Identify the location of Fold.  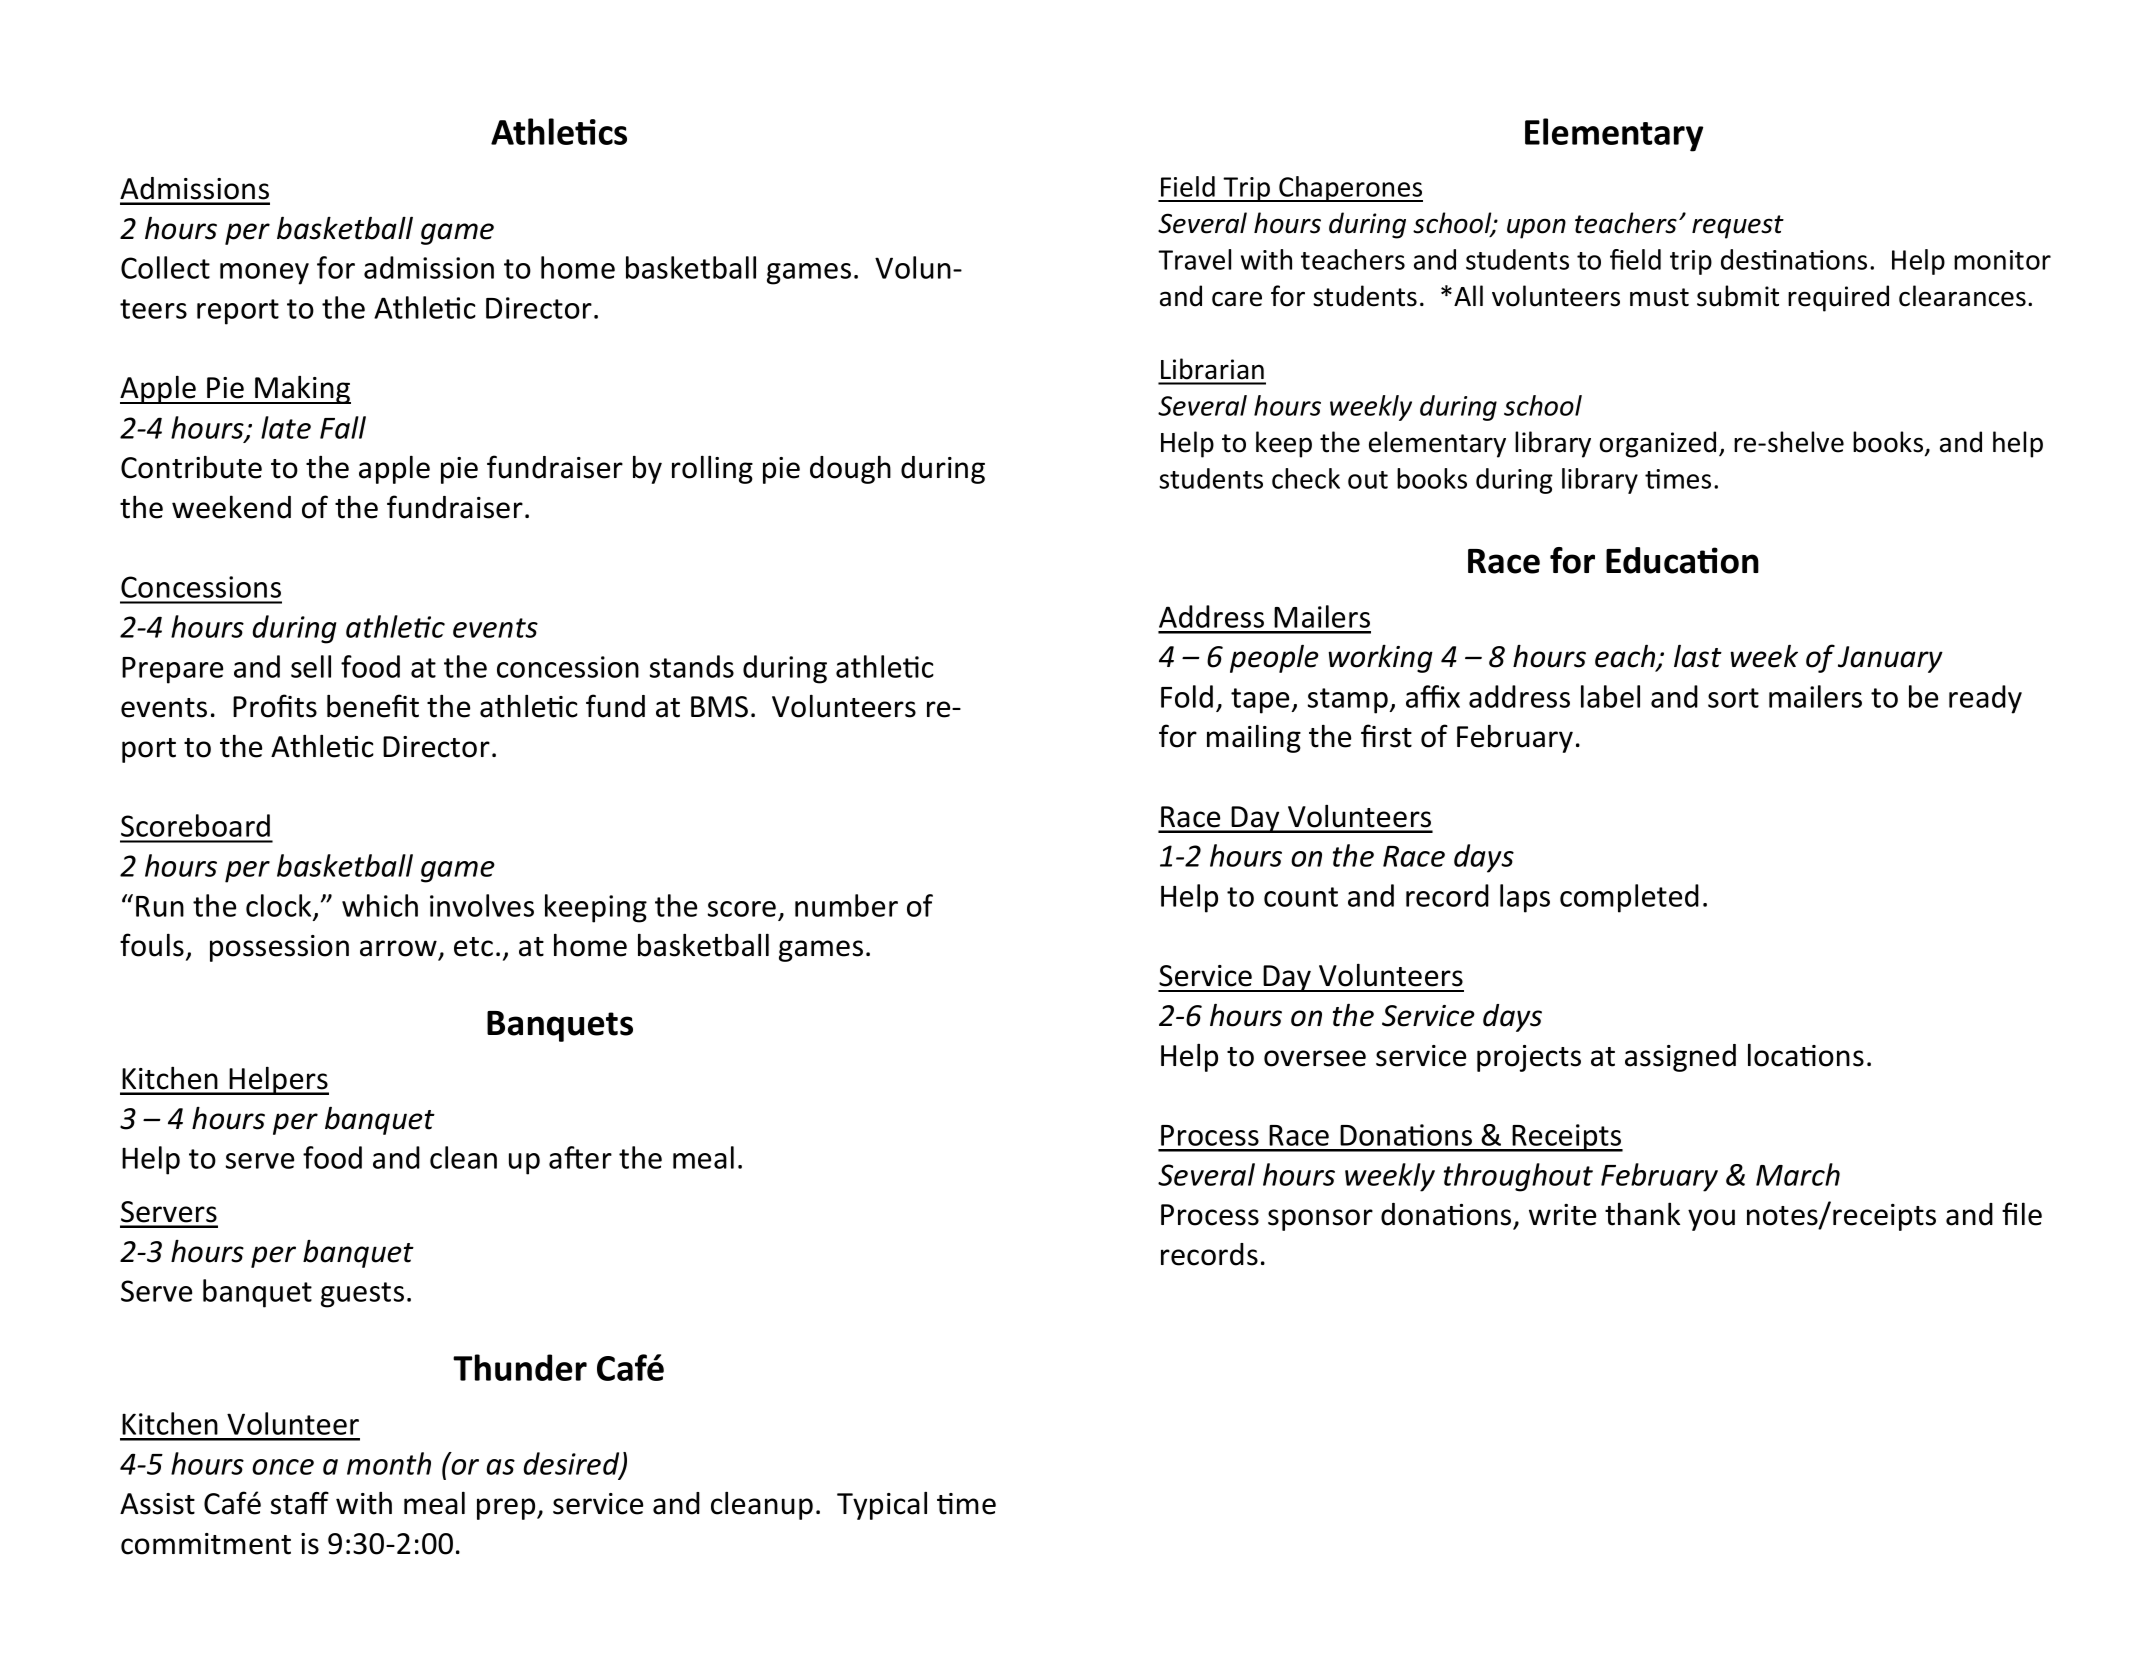
(1187, 696).
